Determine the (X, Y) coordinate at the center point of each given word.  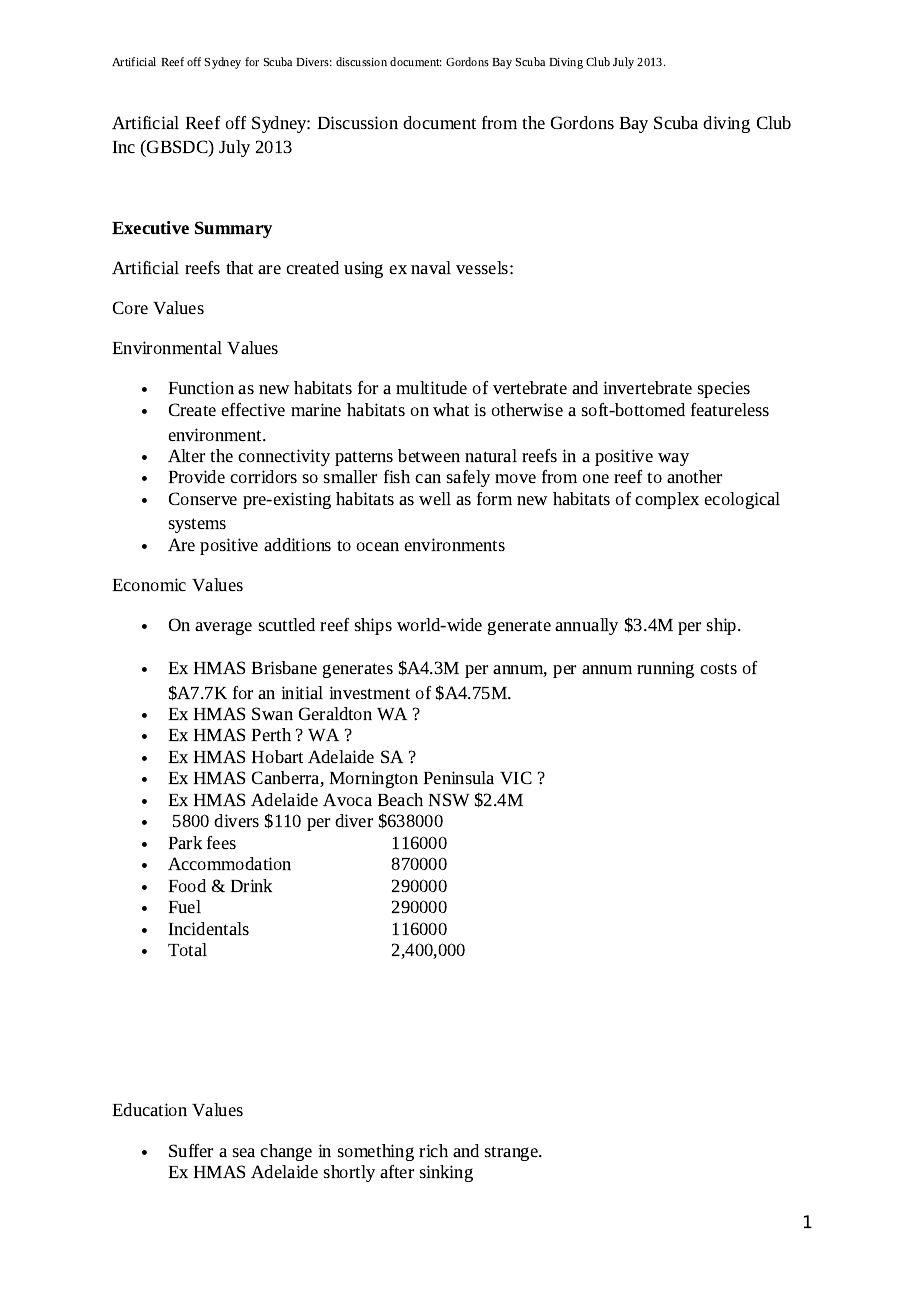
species (724, 389)
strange (512, 1153)
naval (431, 267)
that (239, 267)
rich (433, 1150)
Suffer (191, 1150)
